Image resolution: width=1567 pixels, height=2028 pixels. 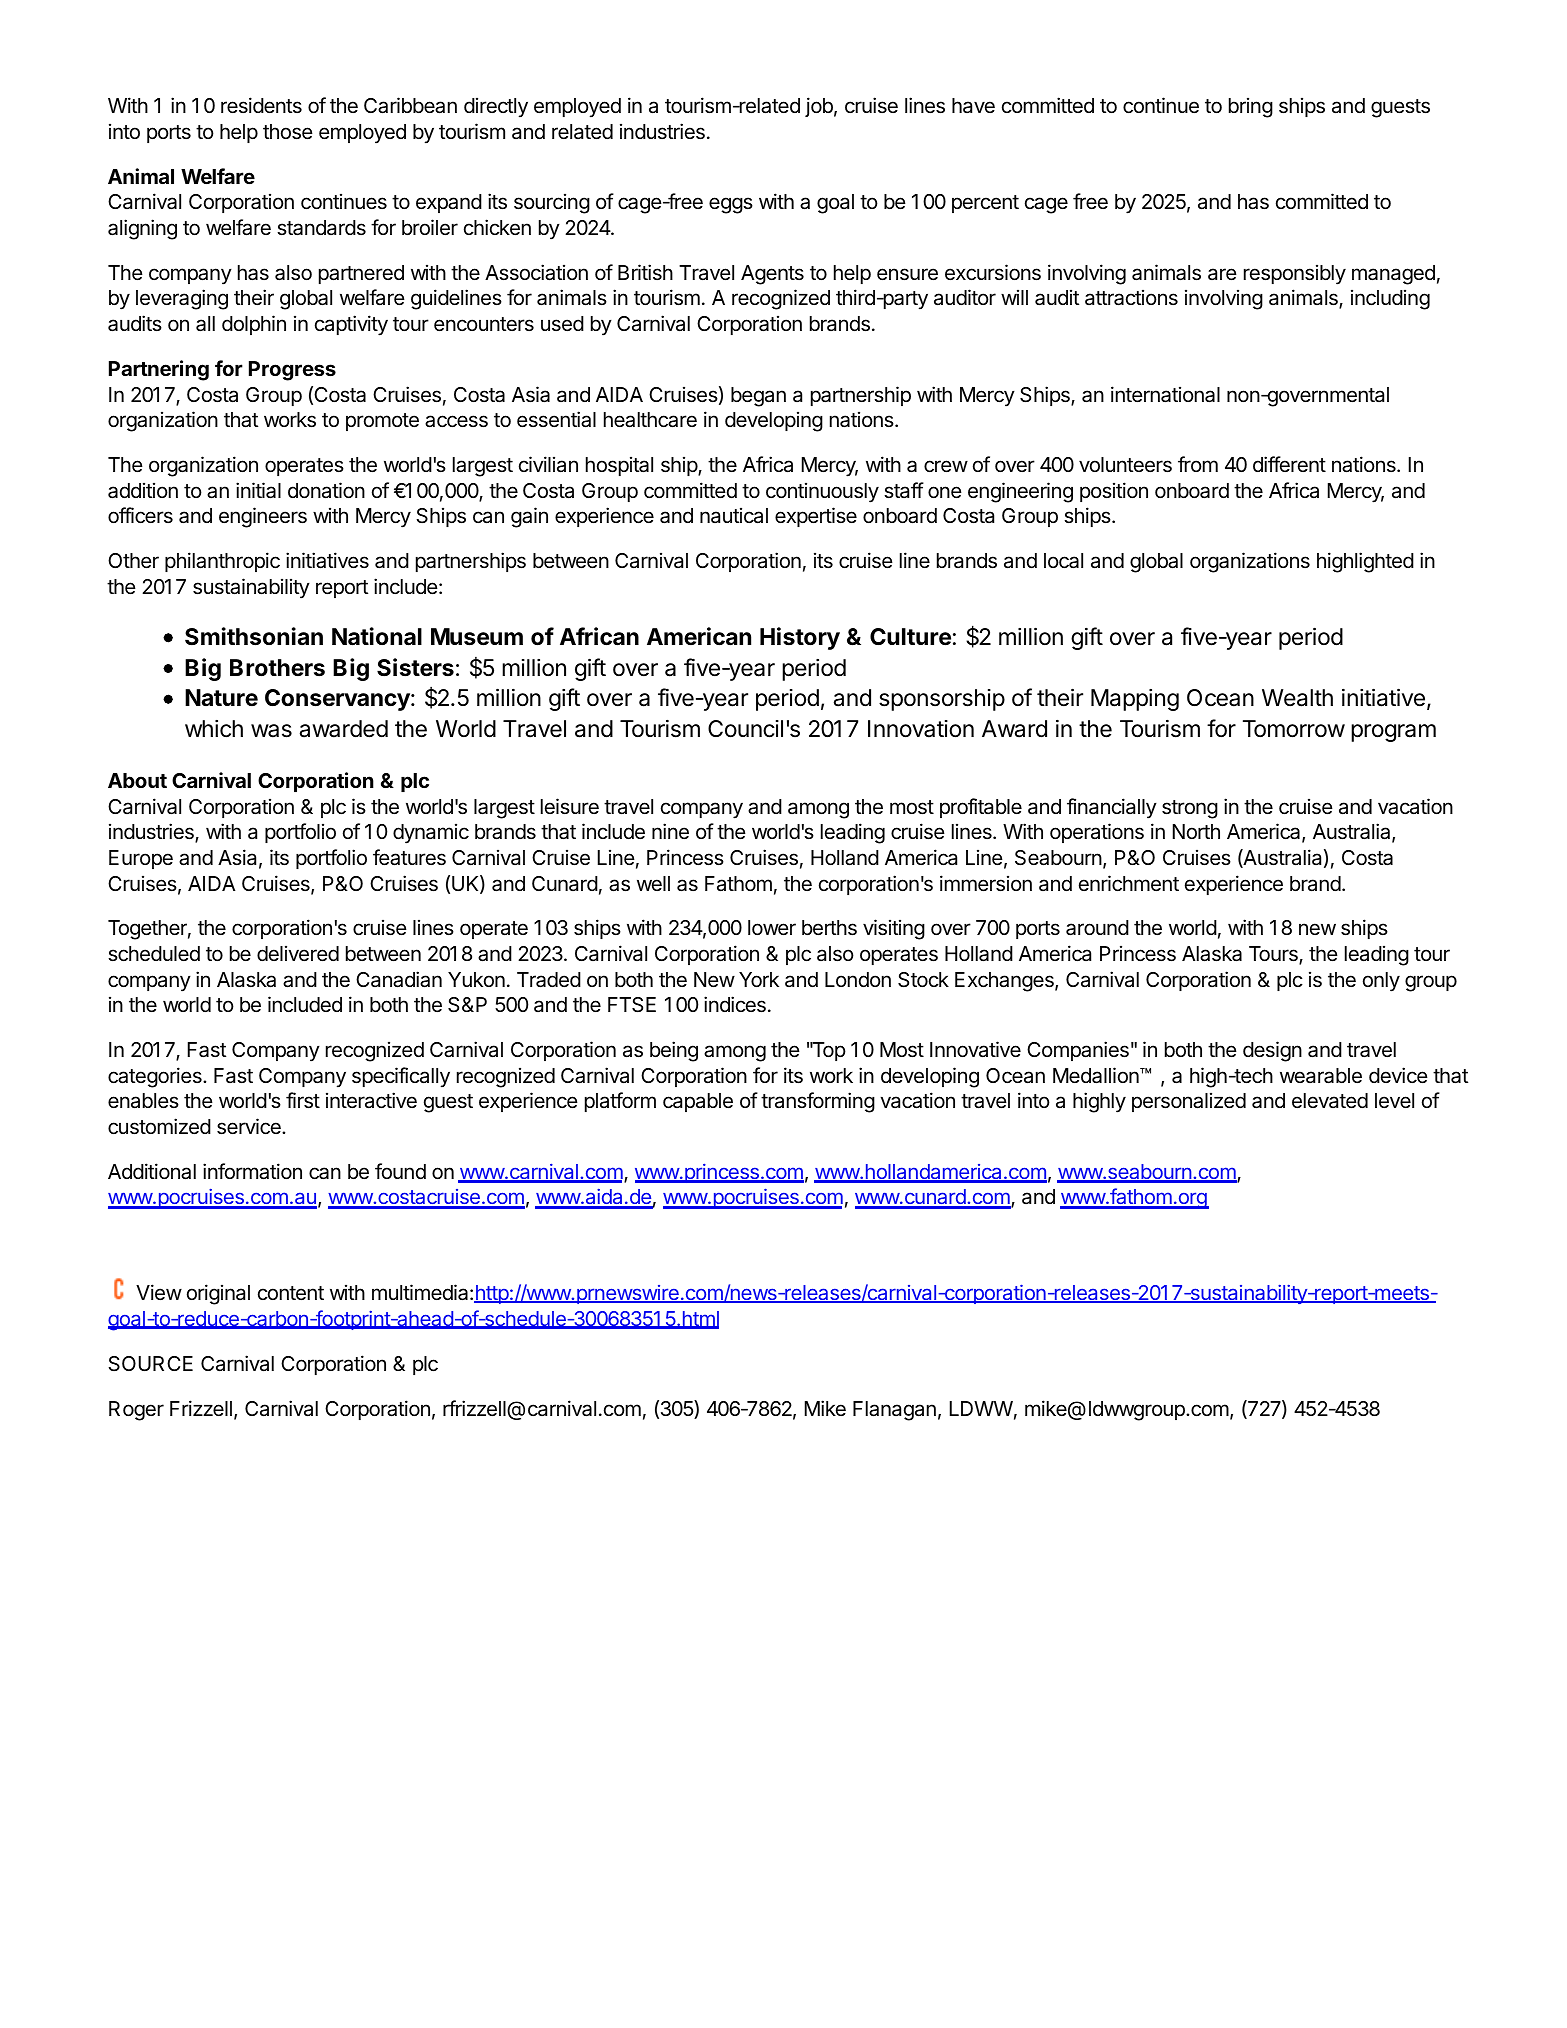 What do you see at coordinates (291, 1293) in the screenshot?
I see `content` at bounding box center [291, 1293].
